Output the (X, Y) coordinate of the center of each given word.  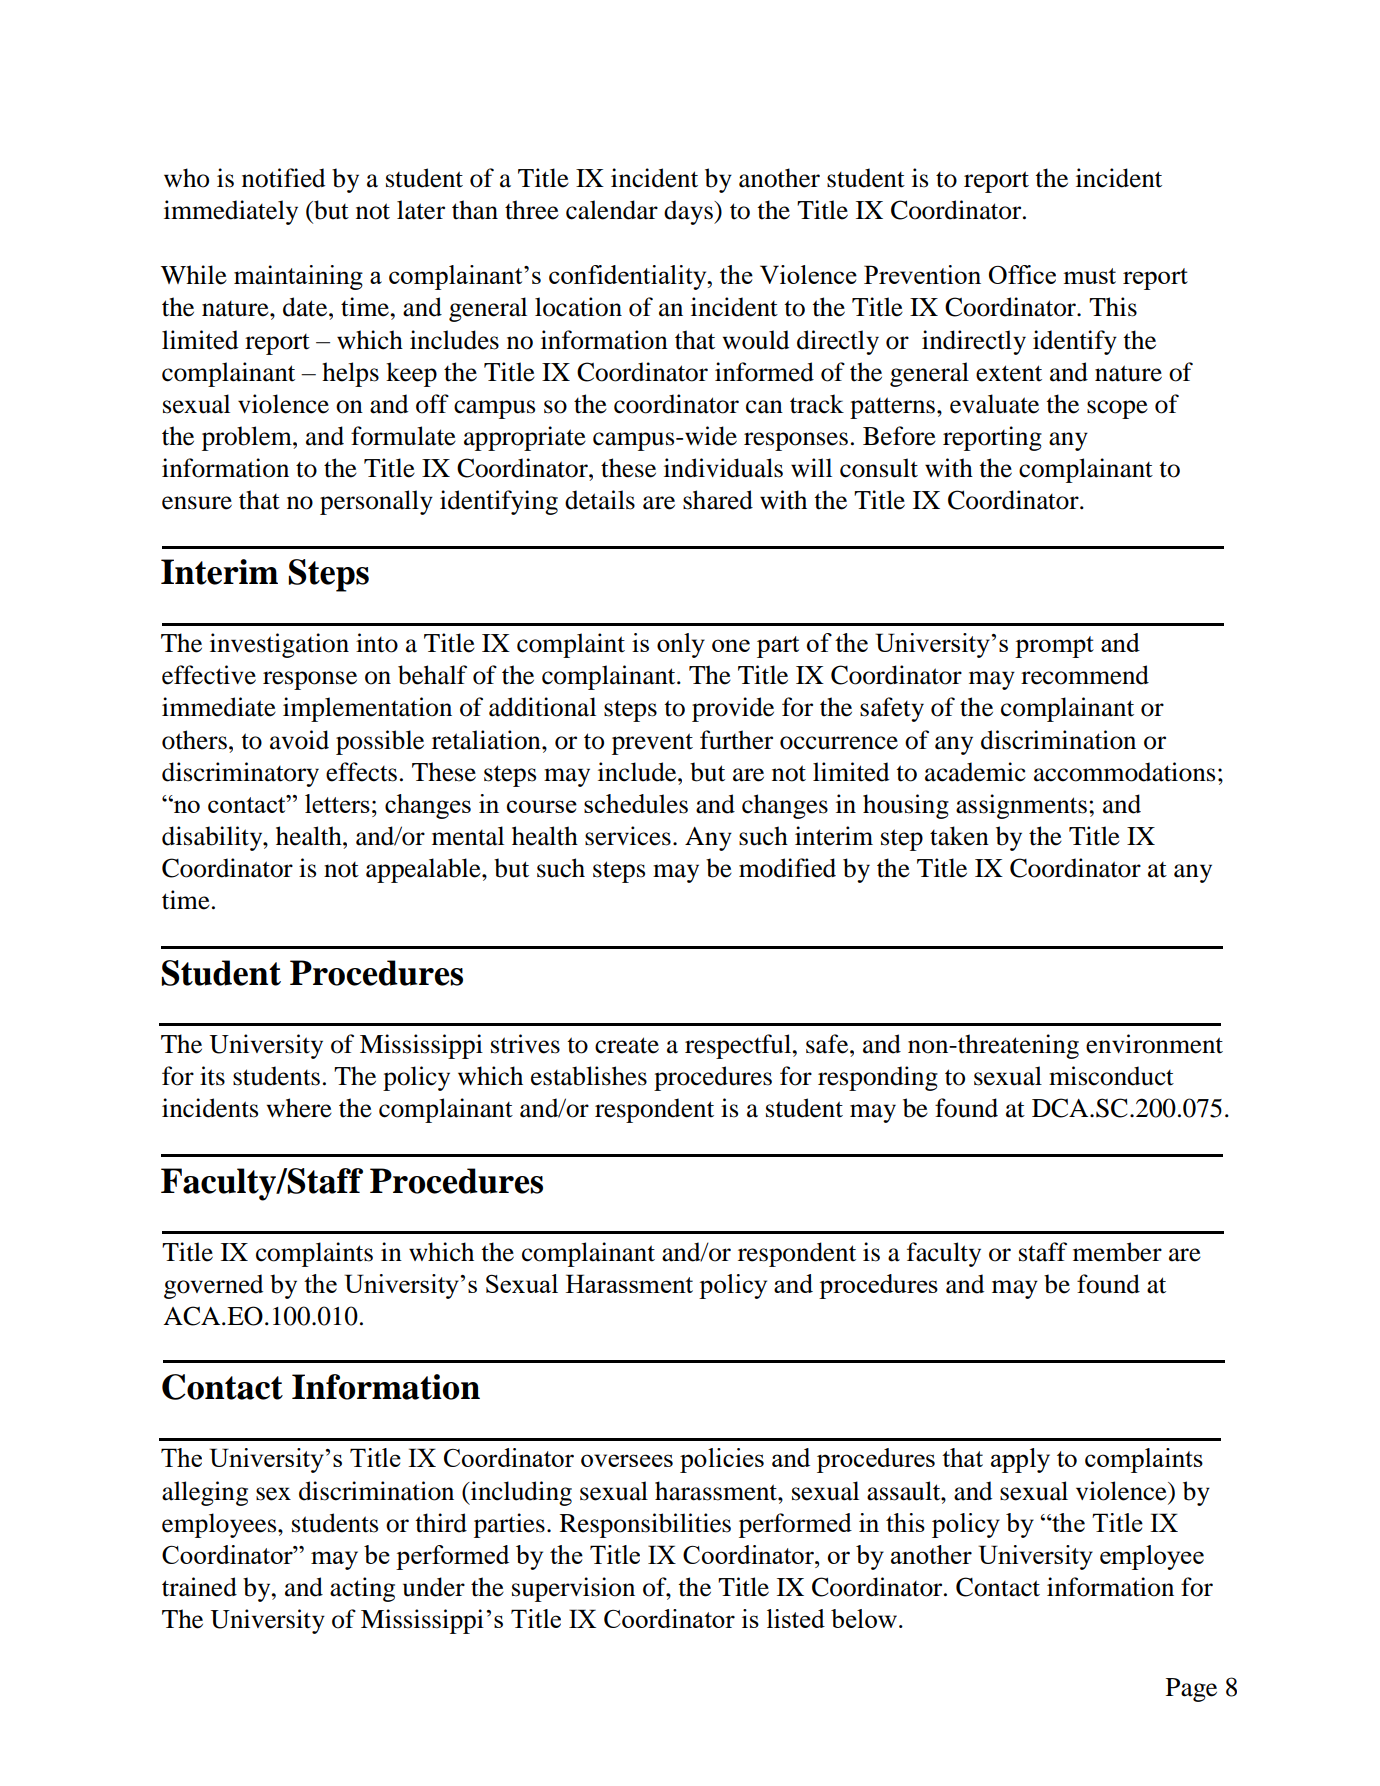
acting (362, 1589)
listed (796, 1618)
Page (1191, 1690)
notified (283, 178)
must (1089, 276)
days (689, 212)
